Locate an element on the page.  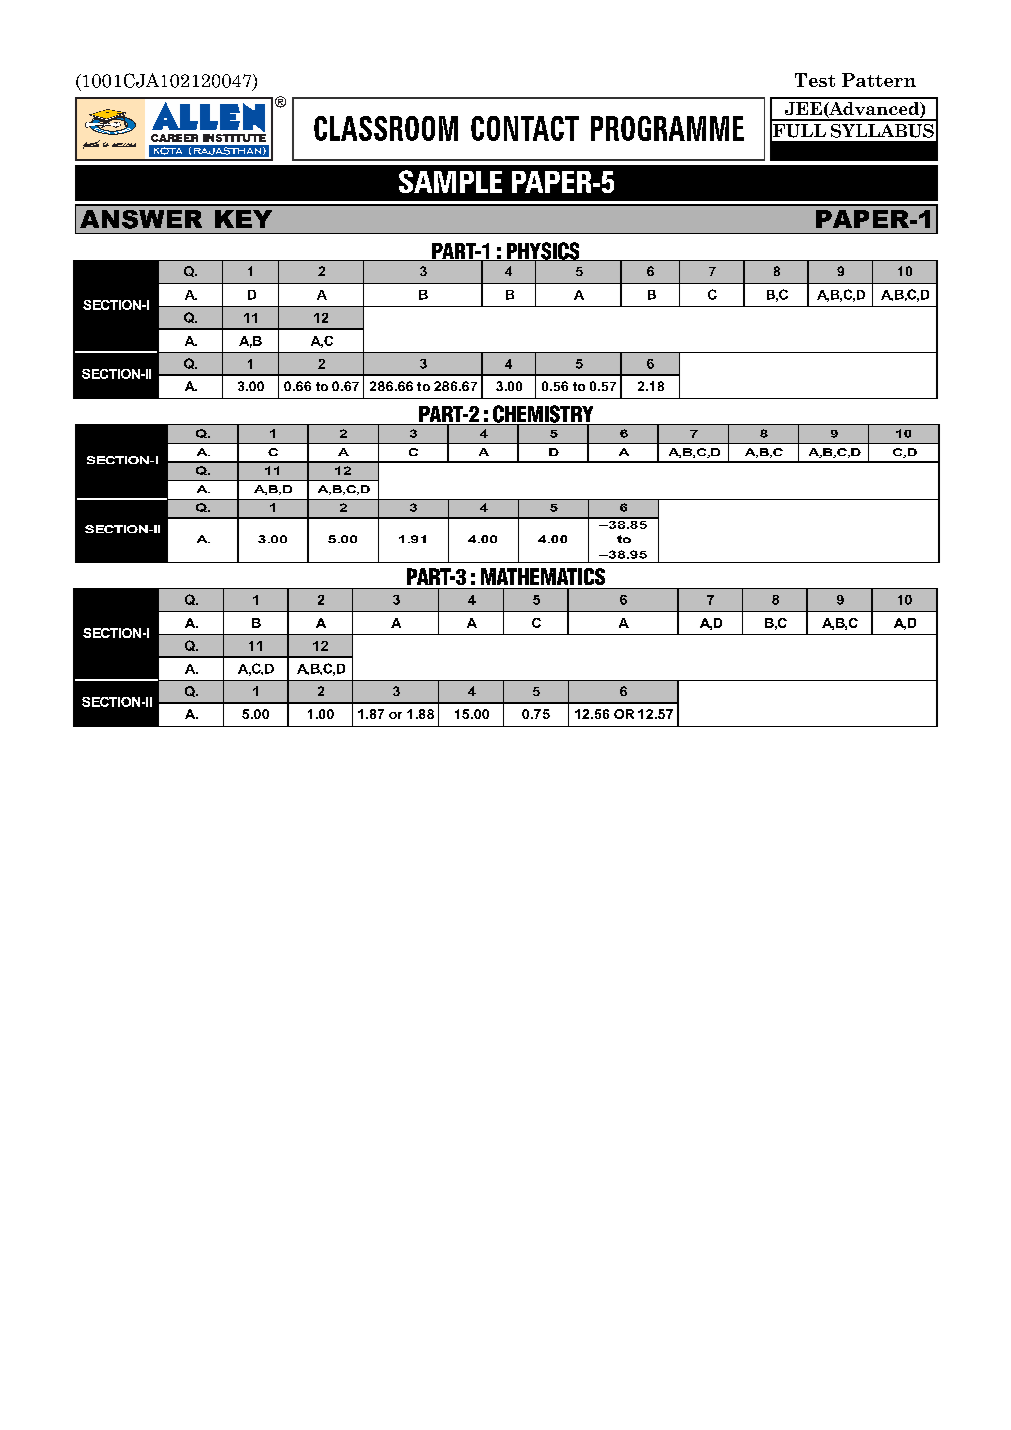
PHYSICS is located at coordinates (543, 252).
